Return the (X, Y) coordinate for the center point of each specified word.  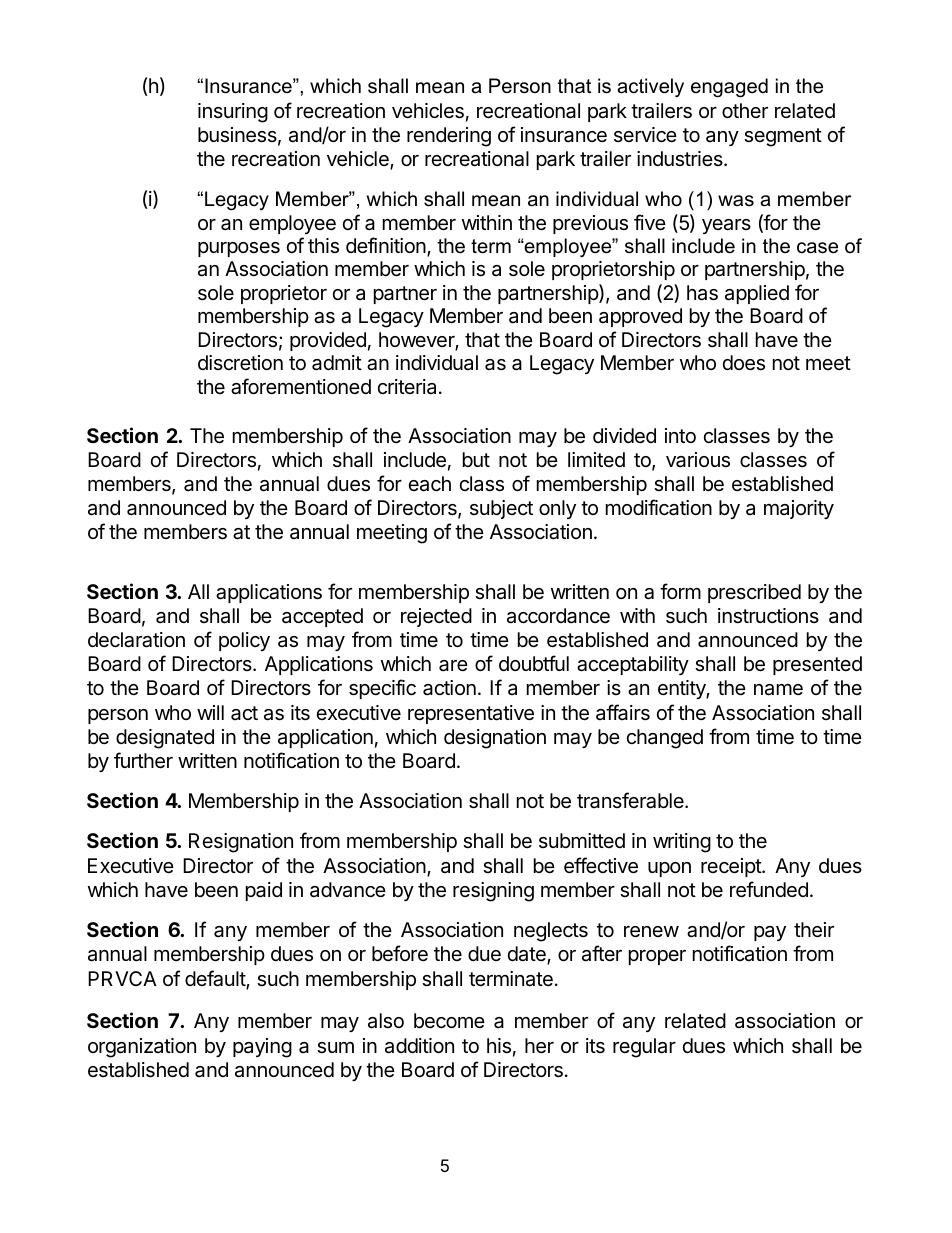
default (216, 979)
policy (244, 641)
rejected (436, 617)
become (449, 1021)
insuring (233, 113)
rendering (449, 137)
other (745, 110)
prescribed (754, 593)
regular (644, 1048)
